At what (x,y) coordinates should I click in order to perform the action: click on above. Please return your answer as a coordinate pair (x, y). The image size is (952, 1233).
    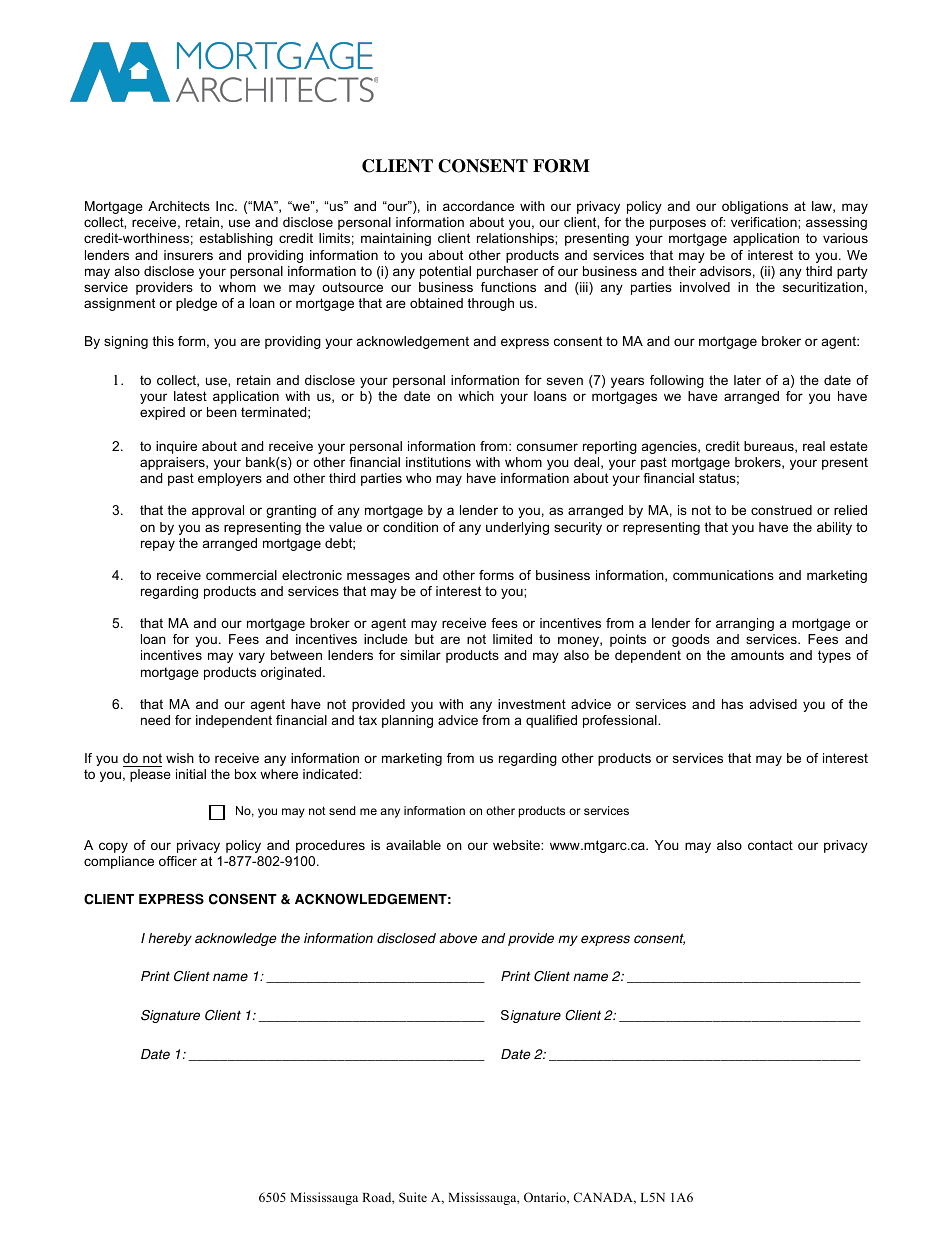
    Looking at the image, I should click on (458, 938).
